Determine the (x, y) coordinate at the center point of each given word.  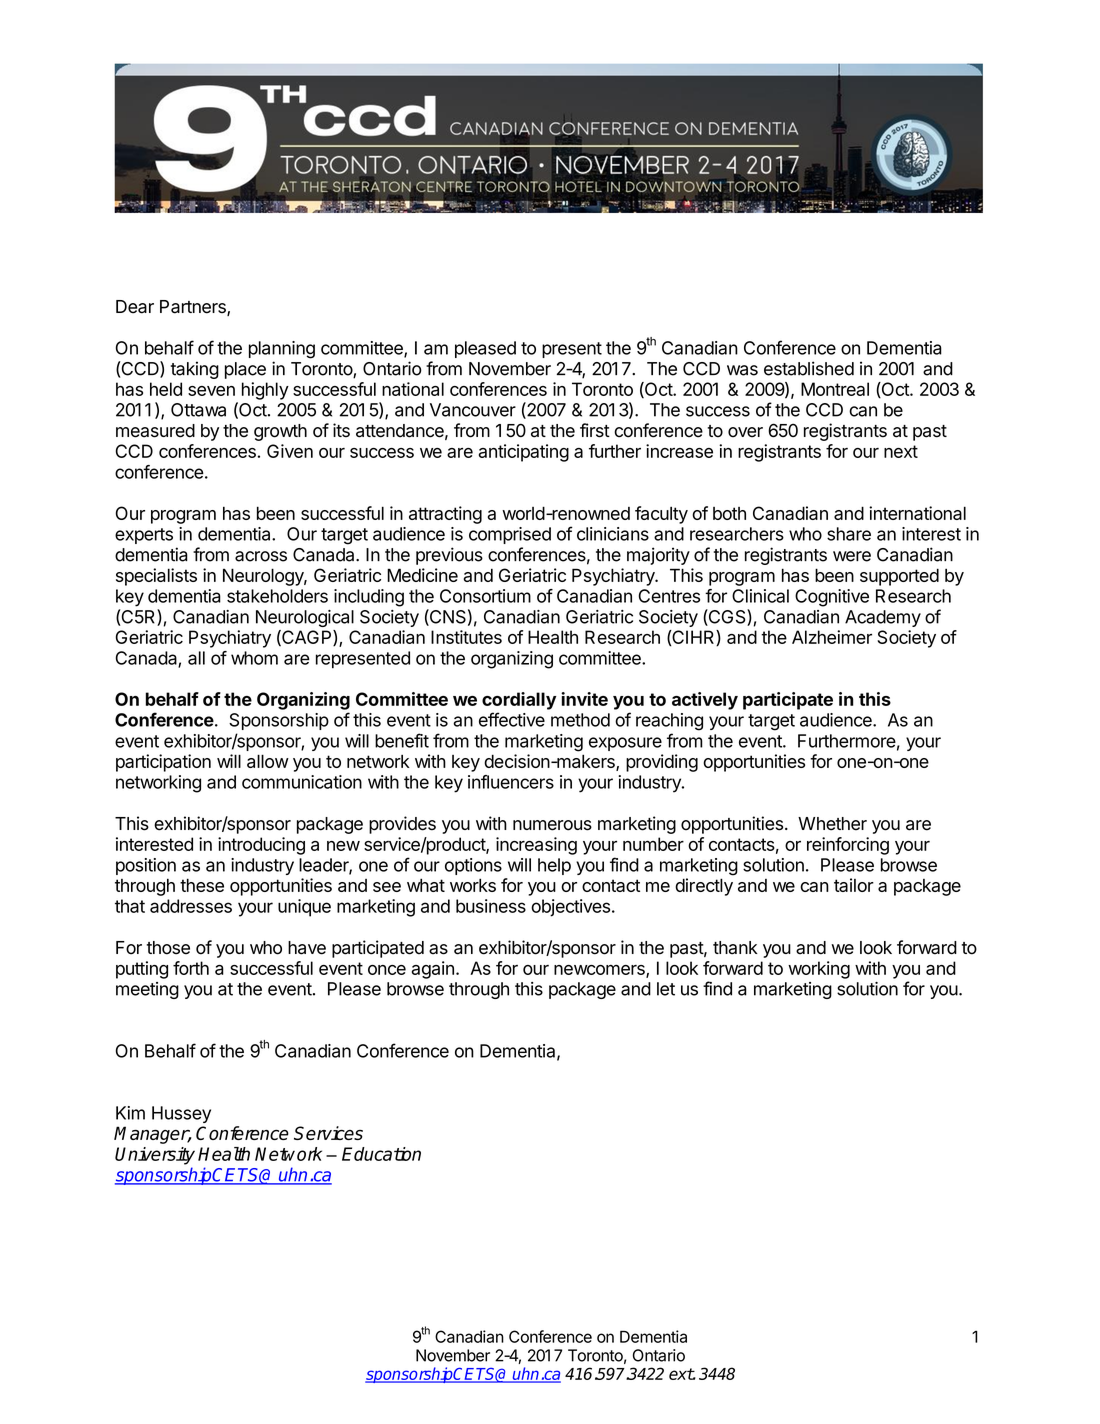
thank (735, 948)
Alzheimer (832, 637)
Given (290, 451)
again (433, 970)
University (155, 1156)
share (849, 534)
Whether (832, 824)
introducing (261, 846)
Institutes (466, 637)
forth (191, 968)
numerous (552, 825)
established (809, 368)
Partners (194, 308)
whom (254, 658)
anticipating (524, 453)
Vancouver (473, 410)
